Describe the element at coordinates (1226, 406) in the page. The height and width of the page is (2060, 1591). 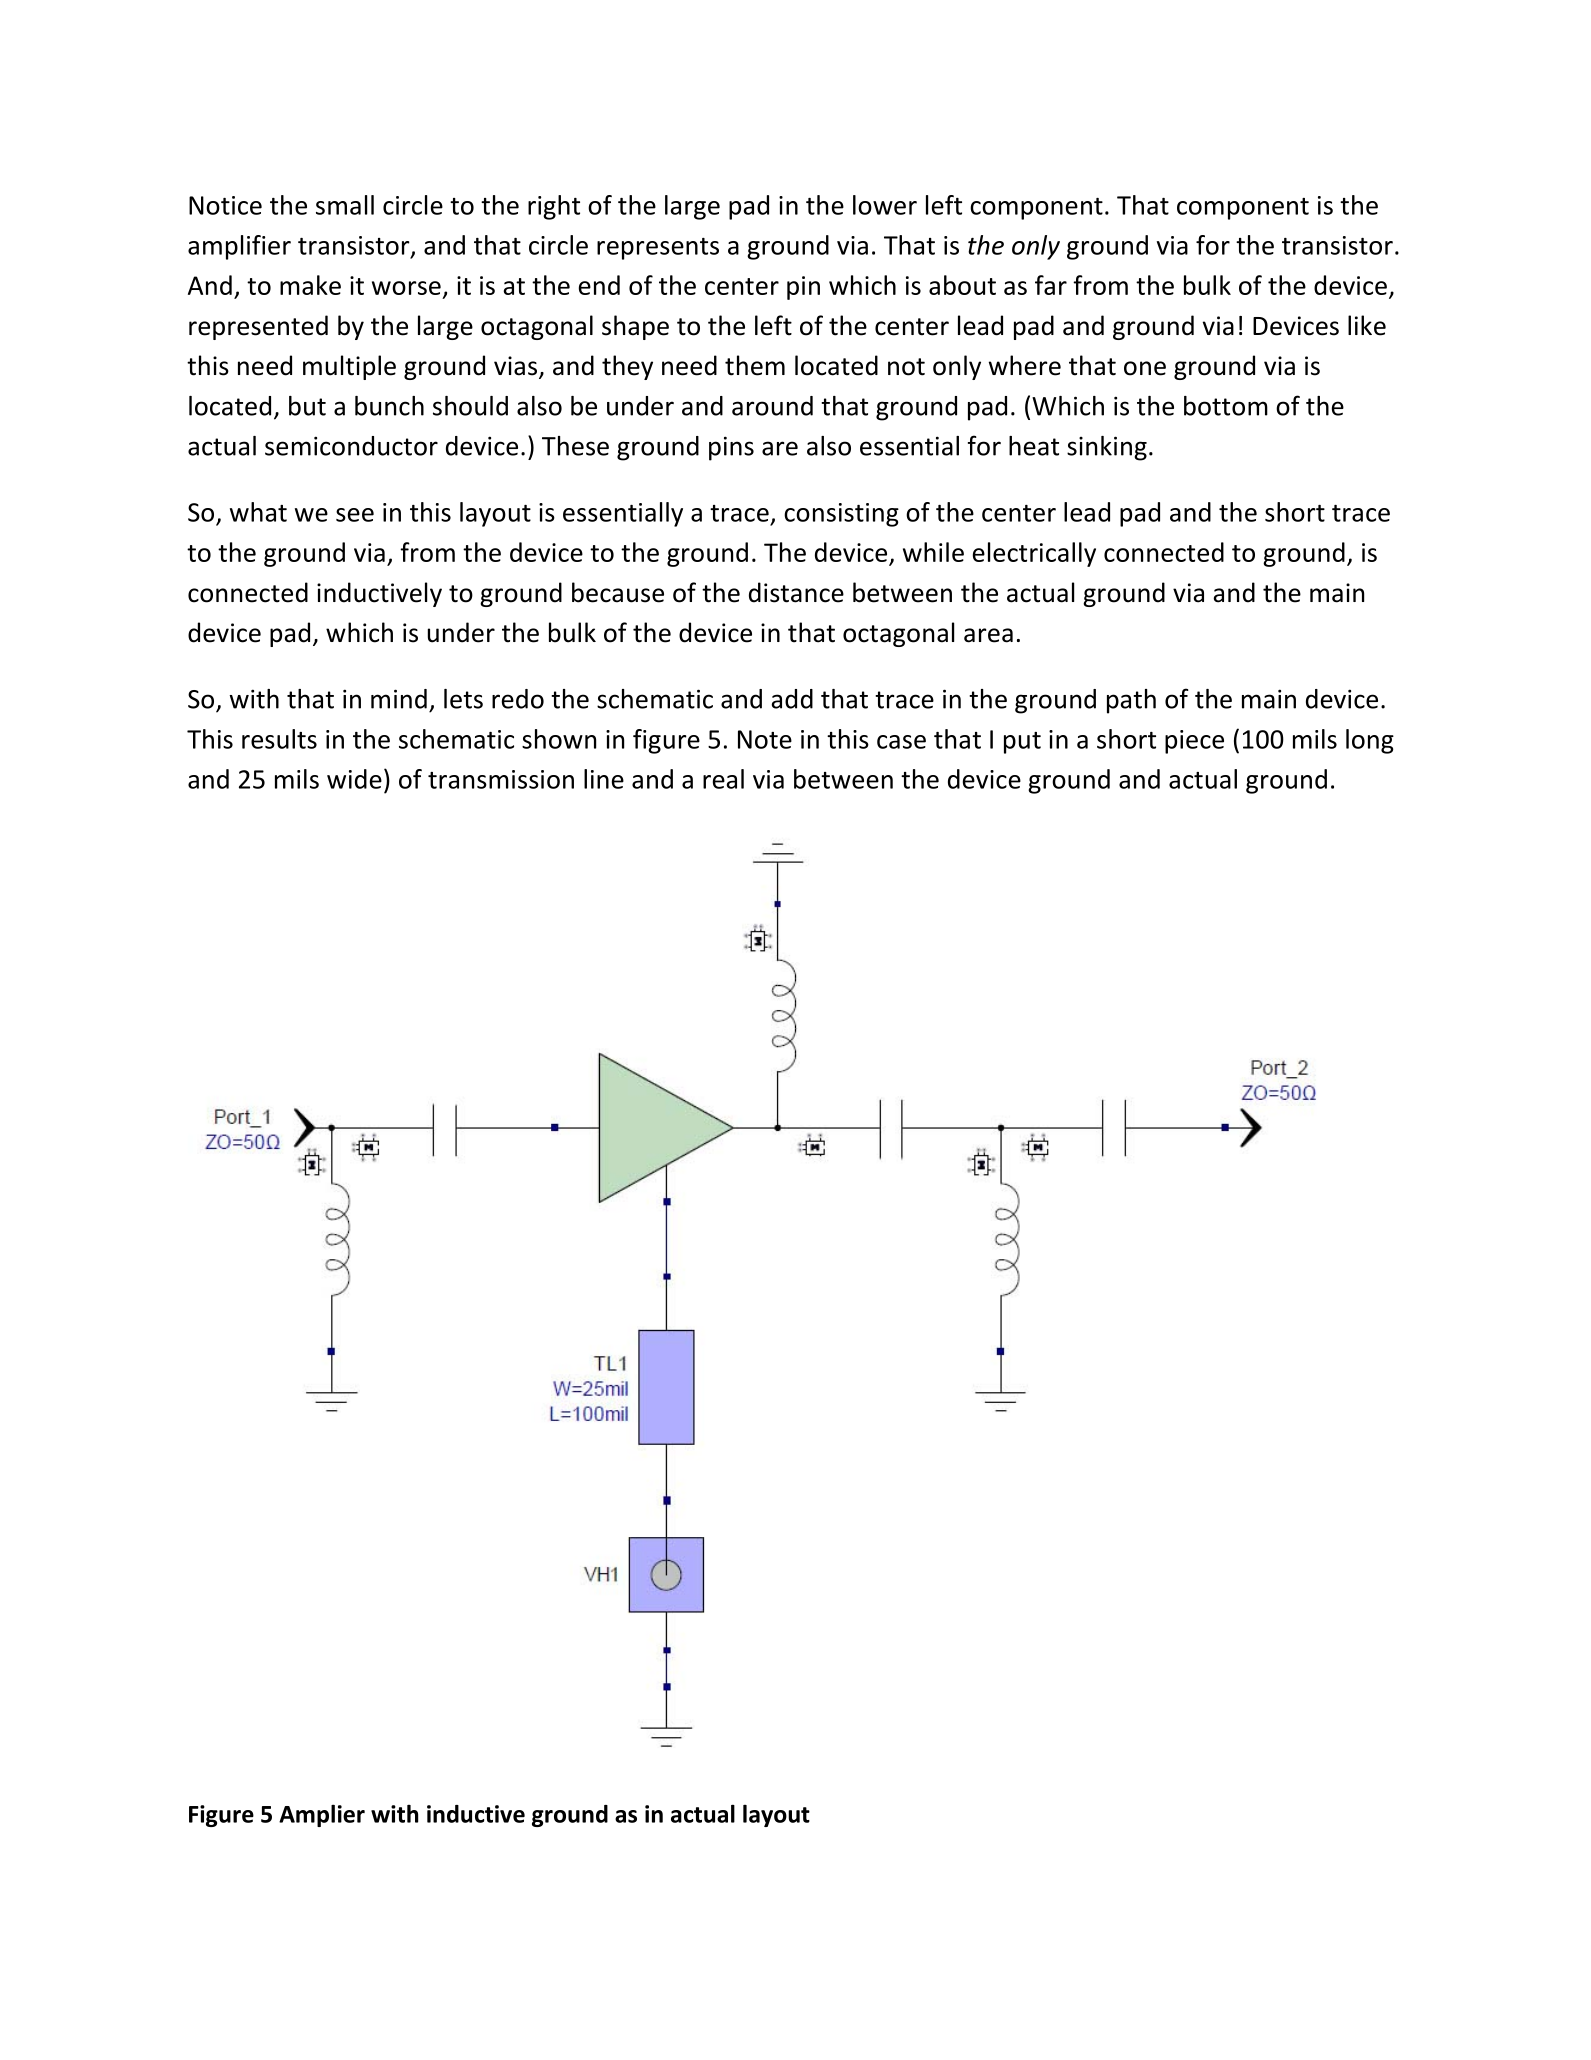
I see `bottom` at that location.
